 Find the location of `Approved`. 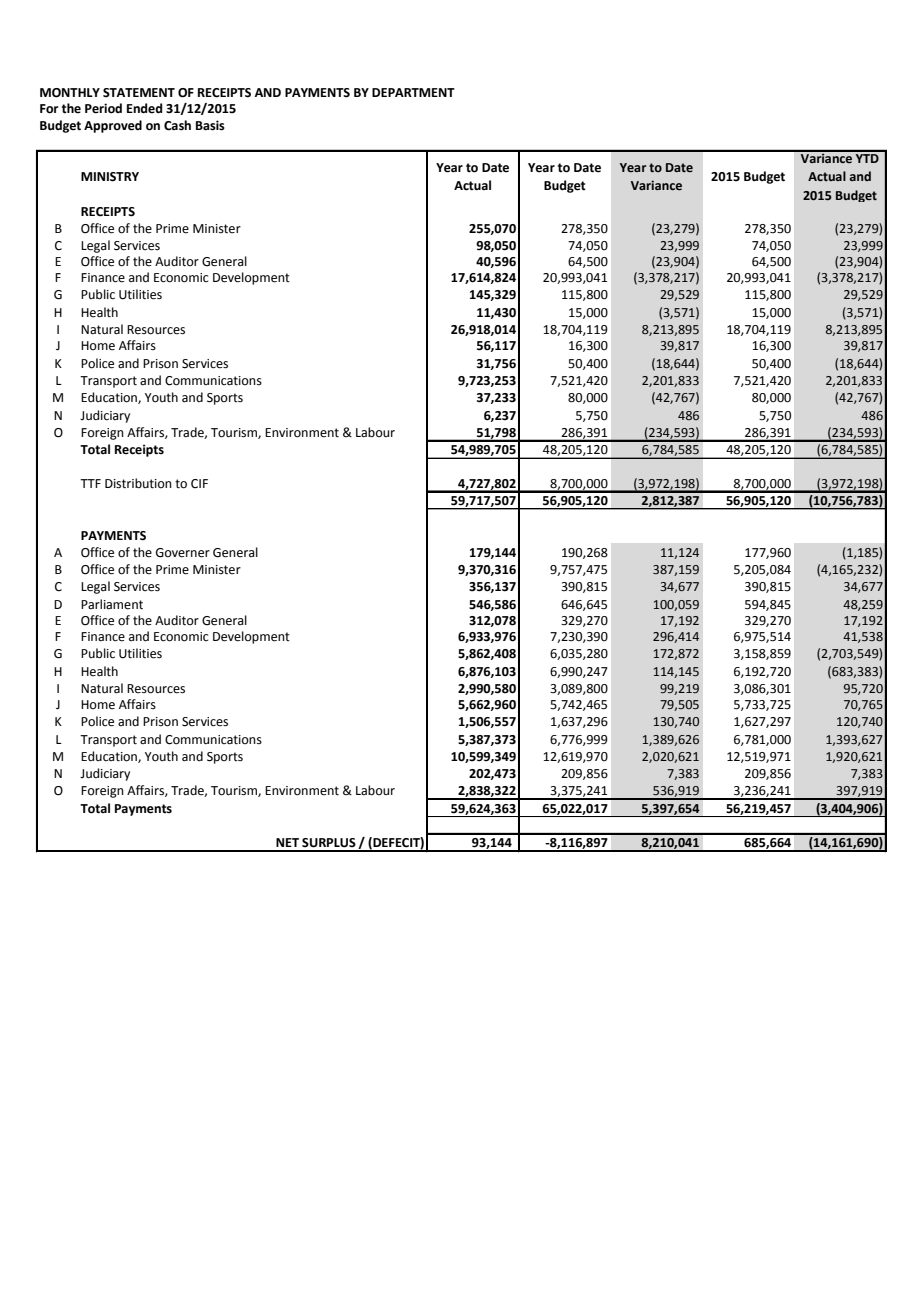

Approved is located at coordinates (113, 126).
